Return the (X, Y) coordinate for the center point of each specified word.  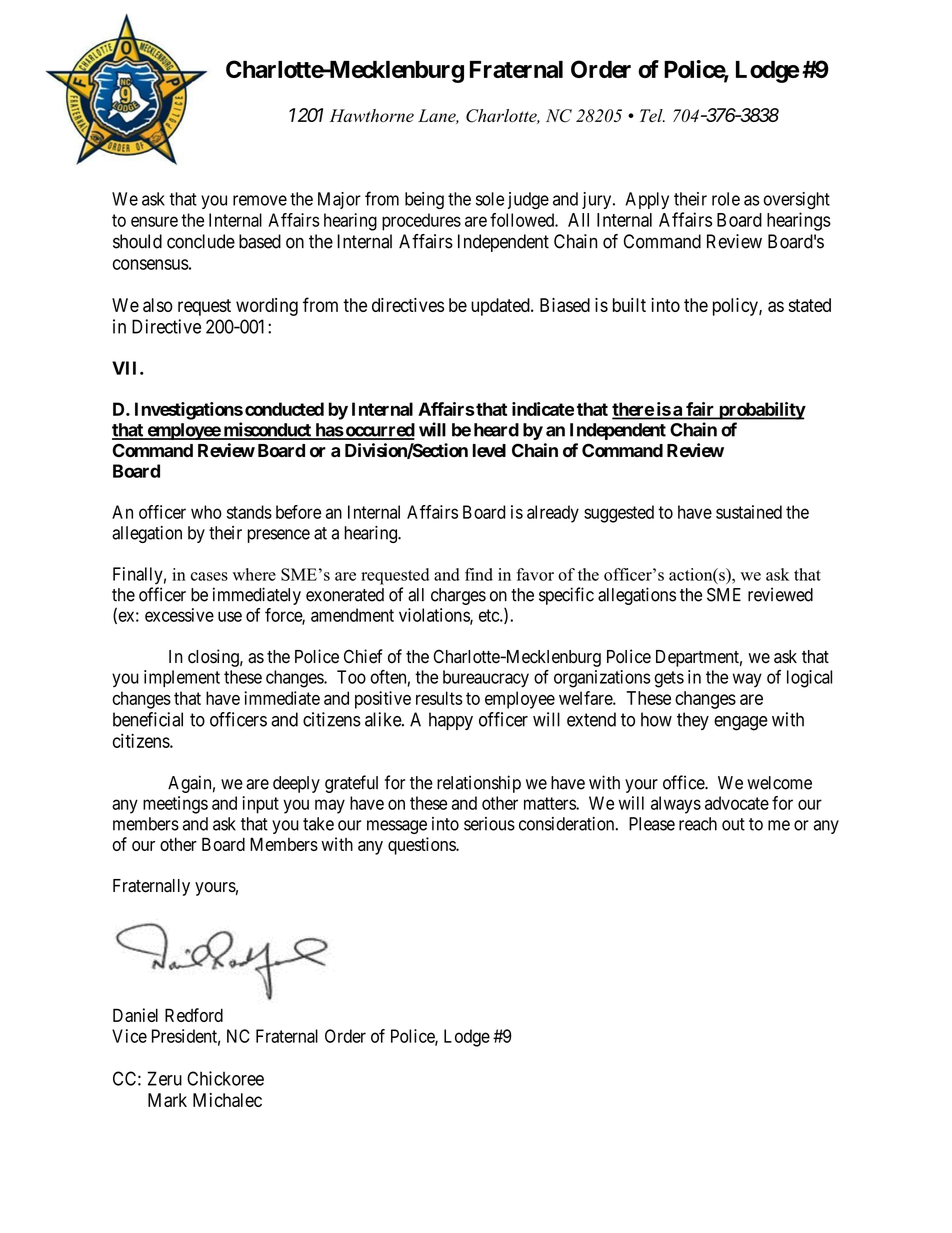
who (206, 512)
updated (501, 307)
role (726, 199)
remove (260, 200)
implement (182, 678)
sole (490, 199)
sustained (749, 512)
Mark (167, 1100)
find (479, 574)
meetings (175, 805)
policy (736, 307)
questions (422, 846)
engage (741, 723)
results (439, 698)
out (733, 824)
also (158, 305)
